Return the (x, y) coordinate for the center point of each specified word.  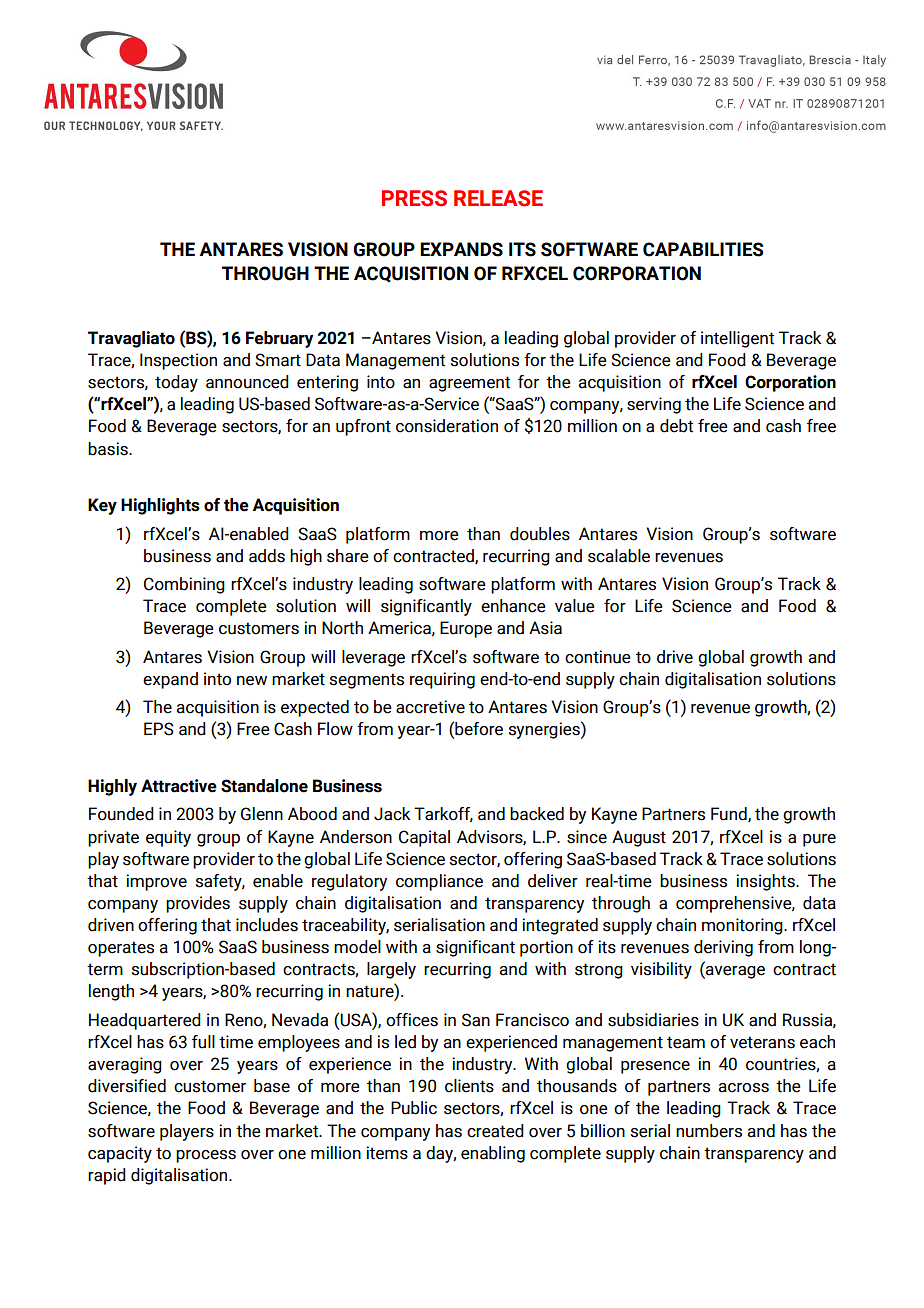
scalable (619, 556)
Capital (424, 838)
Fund (730, 814)
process (206, 1156)
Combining (184, 585)
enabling (493, 1154)
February (279, 339)
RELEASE (498, 198)
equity (168, 838)
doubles (540, 534)
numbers (709, 1131)
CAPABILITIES (703, 249)
